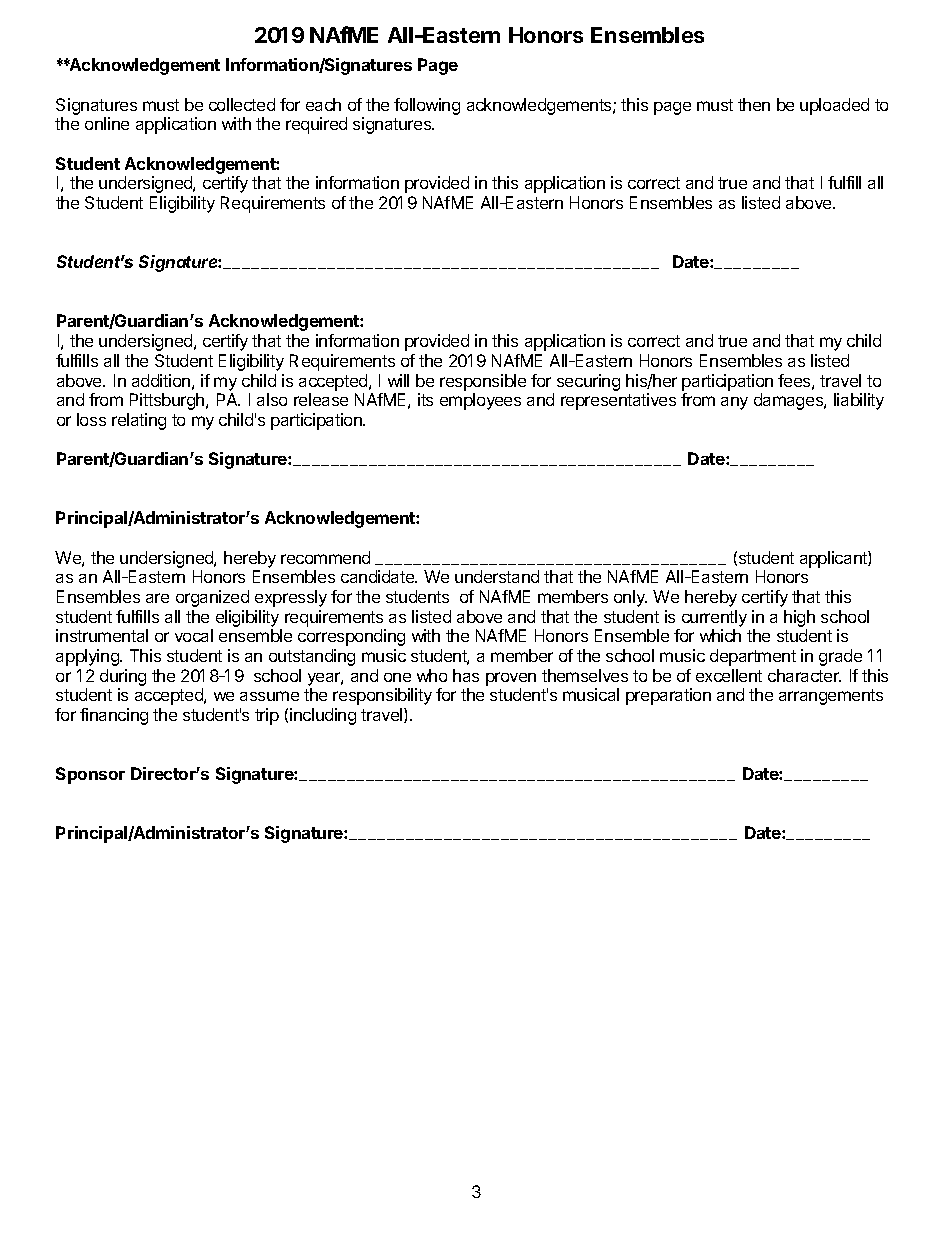 The image size is (952, 1233). Describe the element at coordinates (480, 401) in the screenshot. I see `employees` at that location.
